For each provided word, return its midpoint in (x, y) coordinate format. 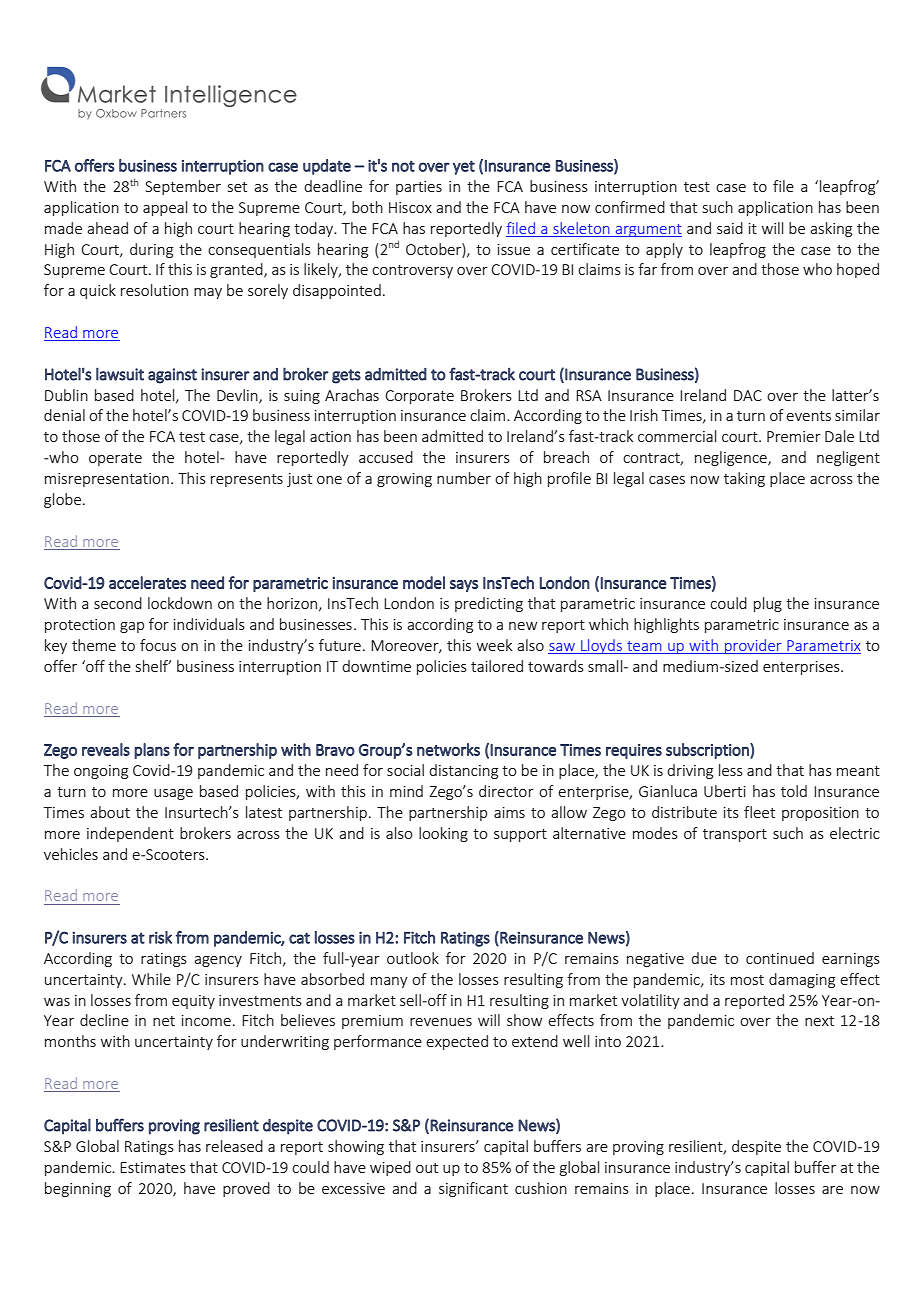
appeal (165, 208)
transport (735, 835)
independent (130, 834)
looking (443, 834)
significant (473, 1189)
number (464, 478)
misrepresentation (107, 480)
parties (419, 188)
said (730, 228)
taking (744, 479)
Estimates (153, 1167)
